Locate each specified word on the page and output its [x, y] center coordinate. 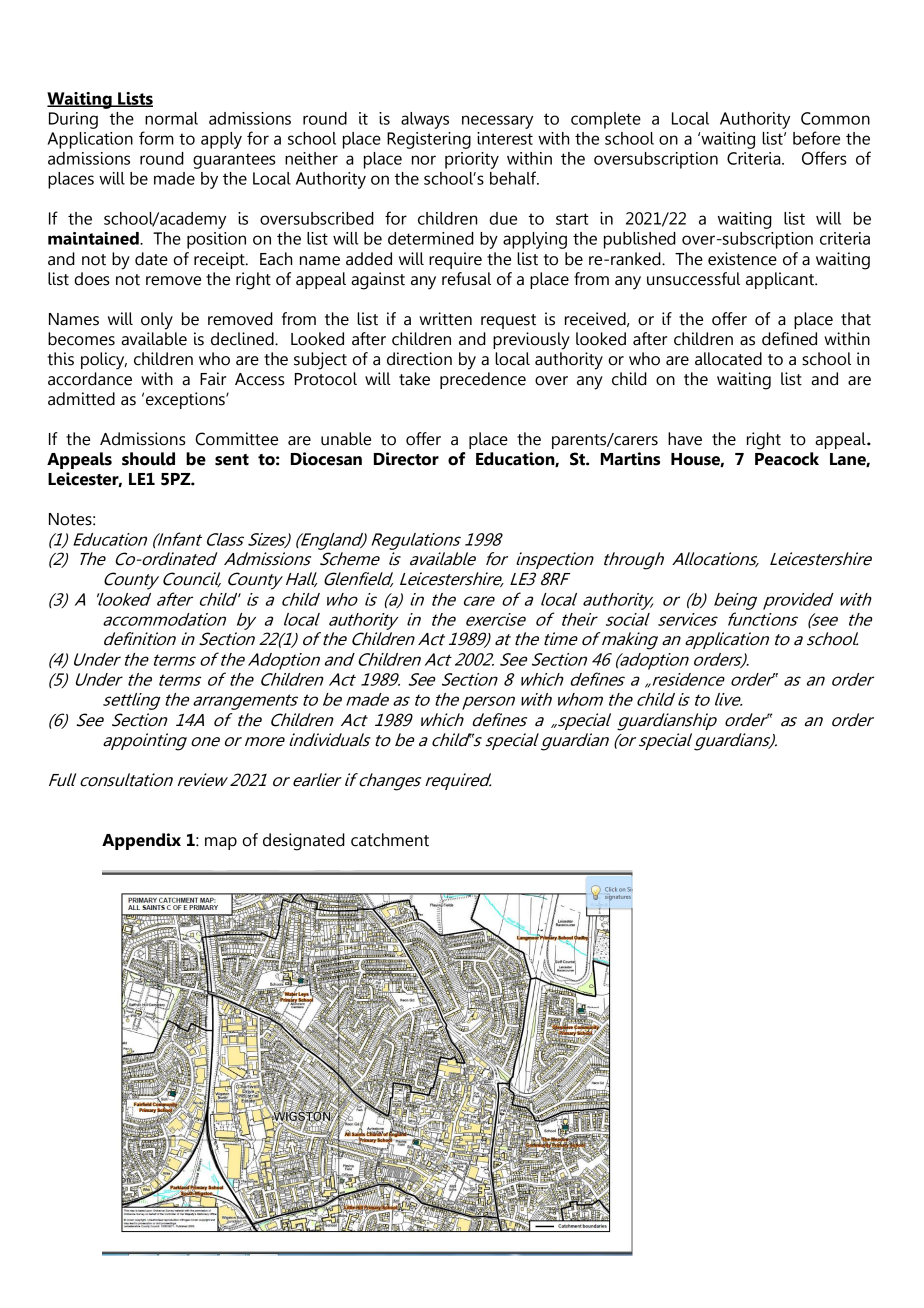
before [816, 138]
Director [406, 459]
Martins [630, 459]
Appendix [141, 841]
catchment [390, 840]
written [445, 319]
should [148, 459]
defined [789, 339]
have [685, 439]
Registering [429, 140]
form [156, 138]
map [221, 843]
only [157, 321]
